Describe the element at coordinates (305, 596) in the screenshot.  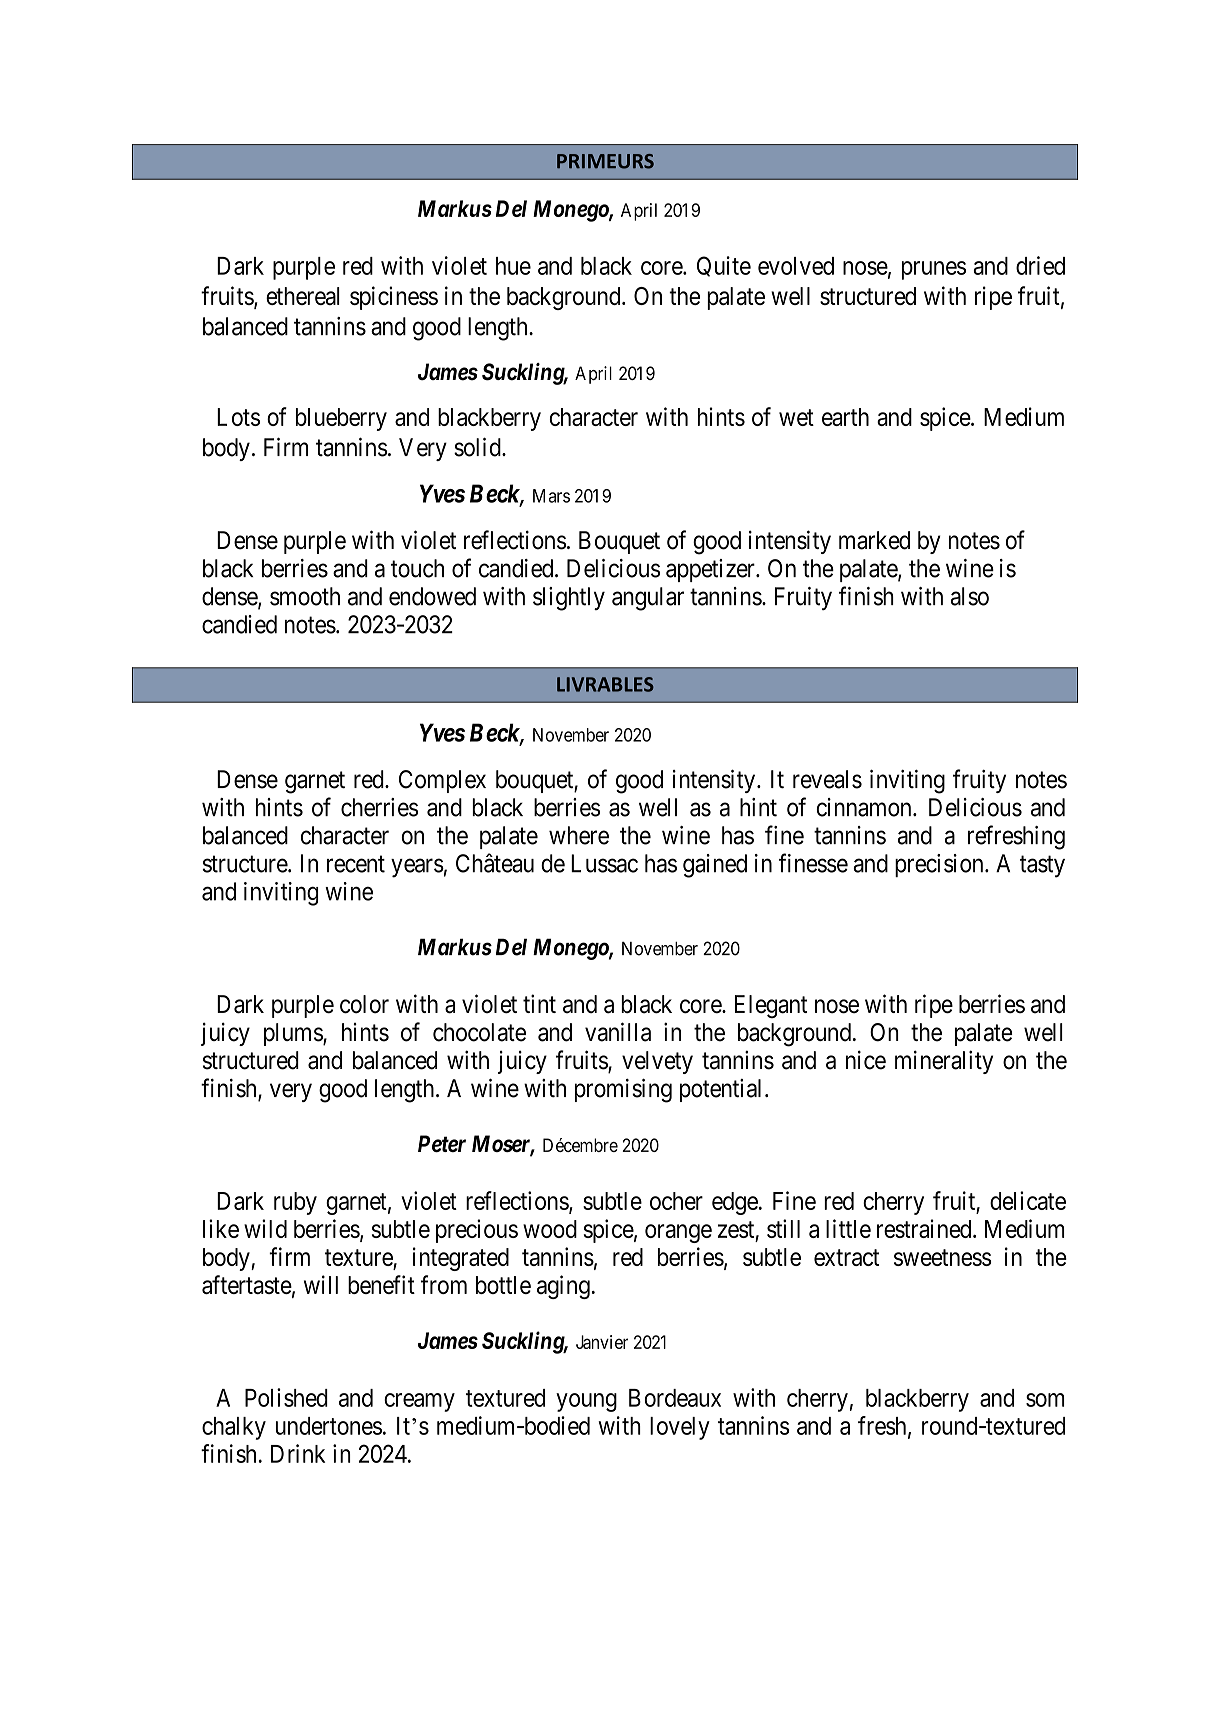
I see `smooth` at that location.
